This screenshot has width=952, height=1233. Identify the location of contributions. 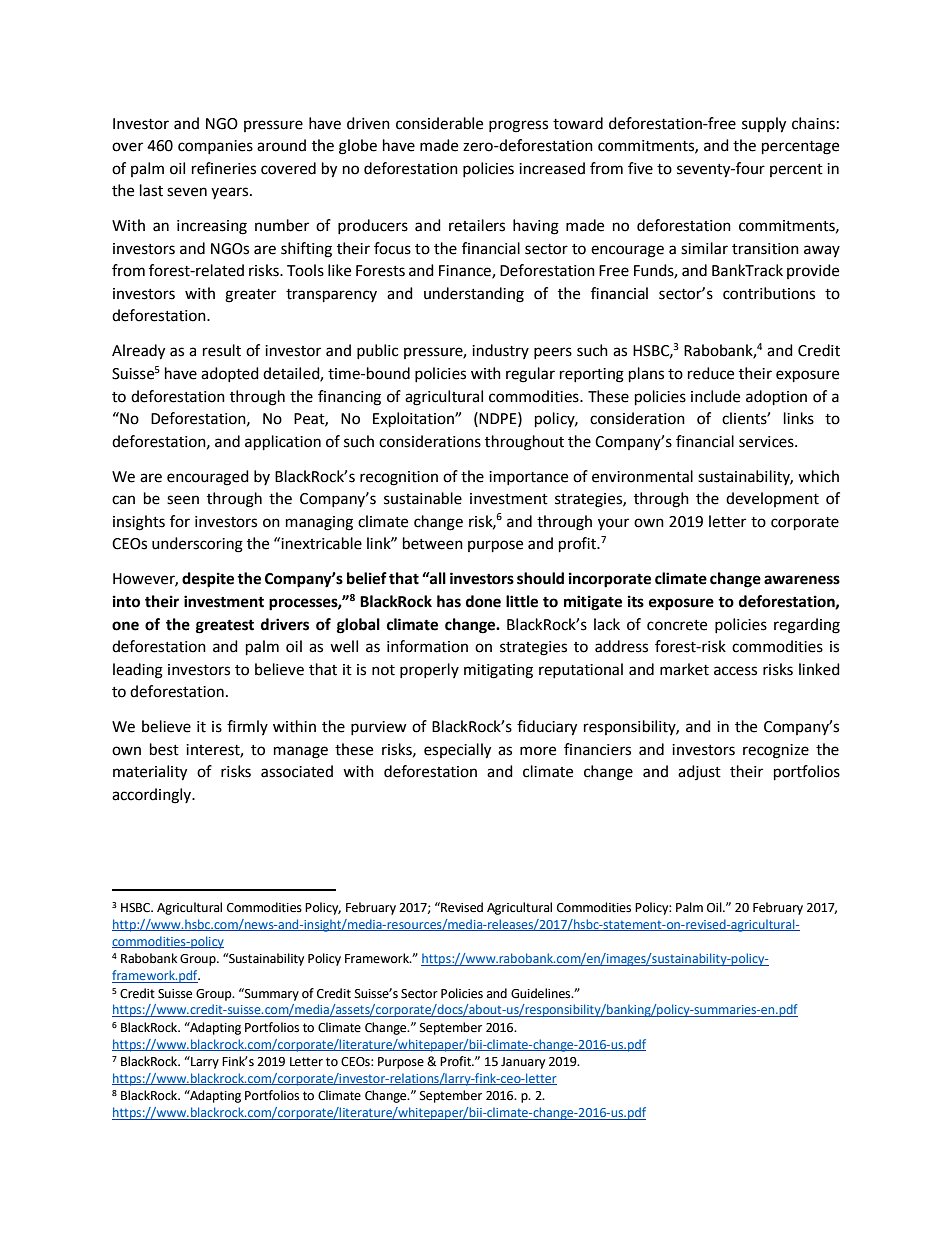
(769, 293).
